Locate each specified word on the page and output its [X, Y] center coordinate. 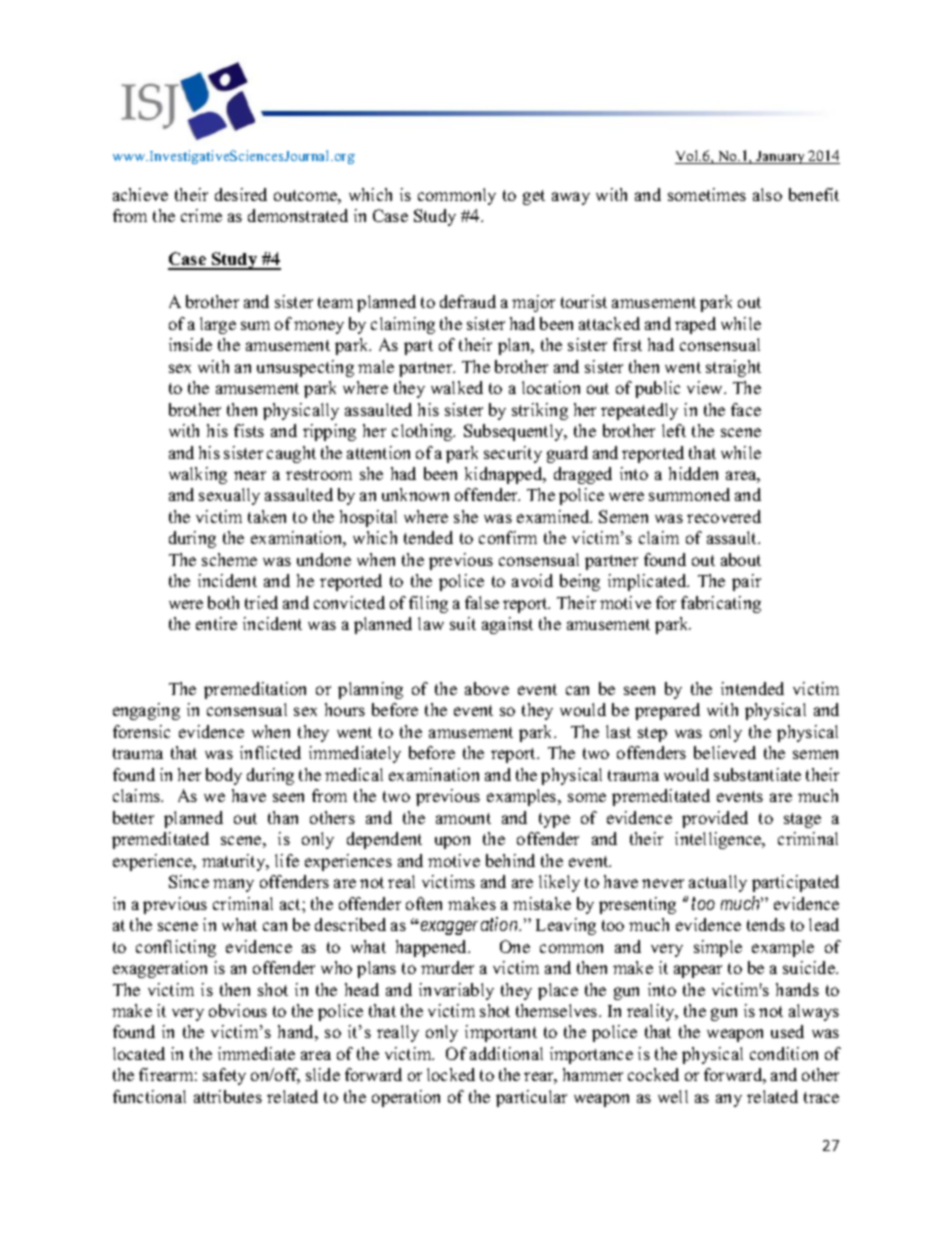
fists [249, 430]
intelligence [719, 840]
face [746, 409]
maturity [235, 862]
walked [457, 387]
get [534, 197]
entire [216, 623]
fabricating [721, 604]
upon [452, 842]
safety [224, 1076]
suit [463, 623]
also [767, 194]
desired [241, 194]
